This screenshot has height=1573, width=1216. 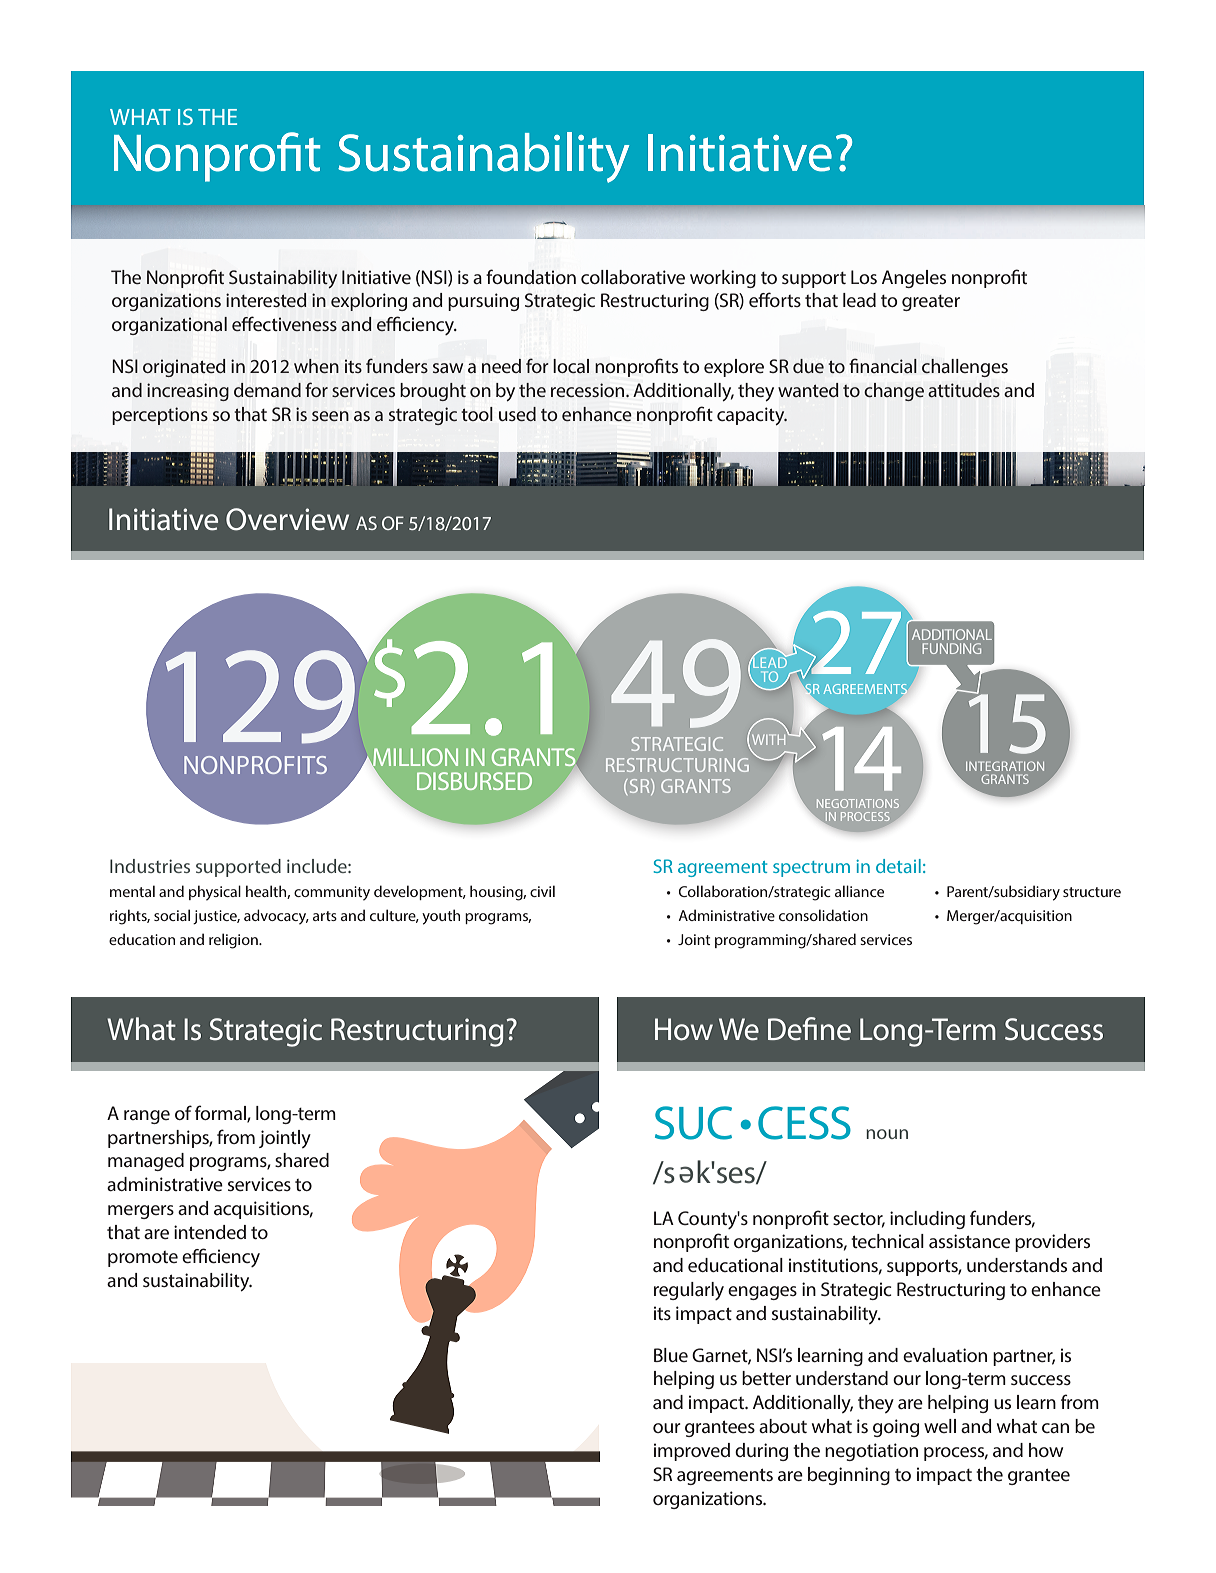 I want to click on regularly, so click(x=689, y=1291).
